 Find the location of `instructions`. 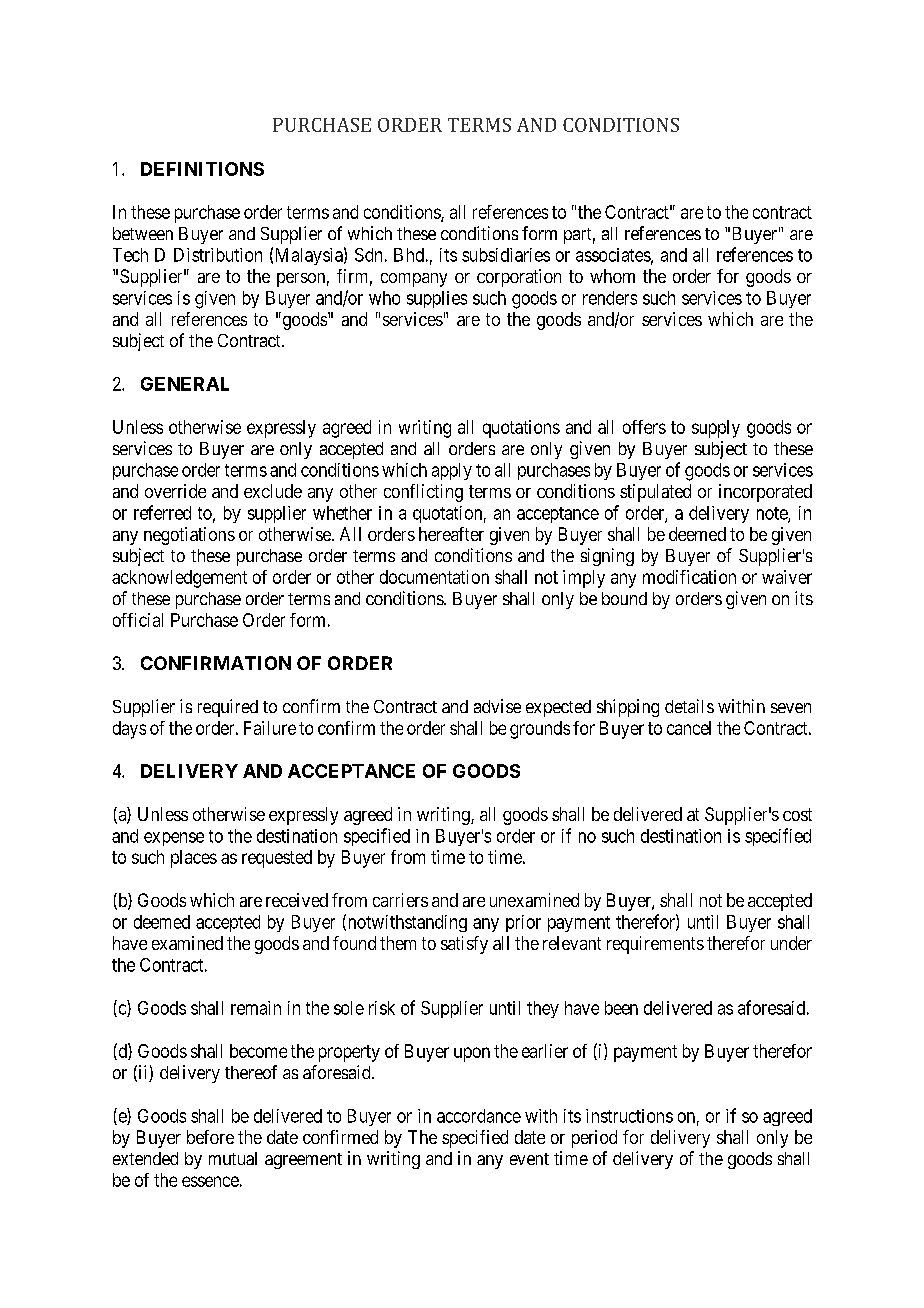

instructions is located at coordinates (629, 1116).
